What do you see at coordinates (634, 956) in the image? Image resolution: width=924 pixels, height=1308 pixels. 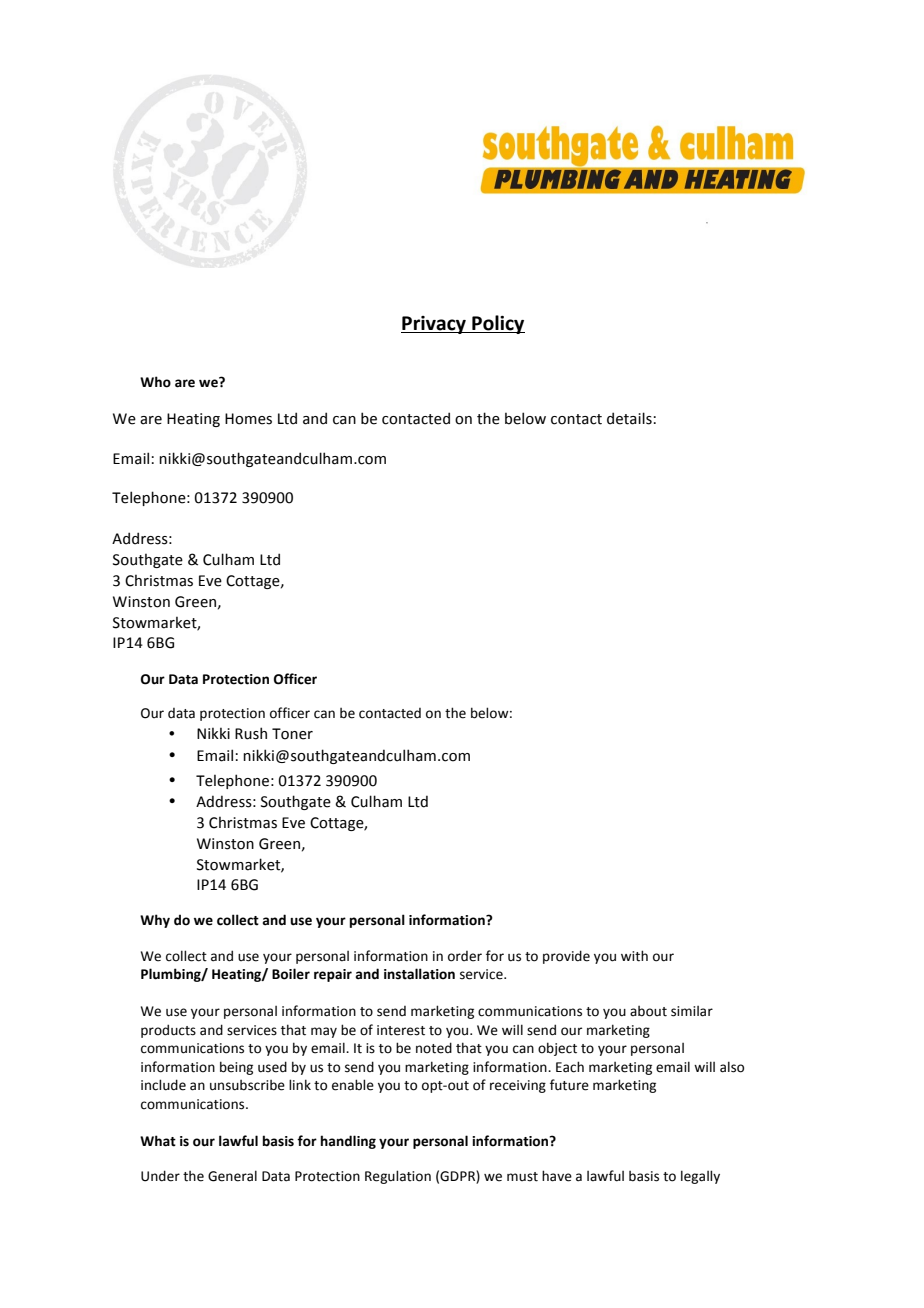 I see `with` at bounding box center [634, 956].
